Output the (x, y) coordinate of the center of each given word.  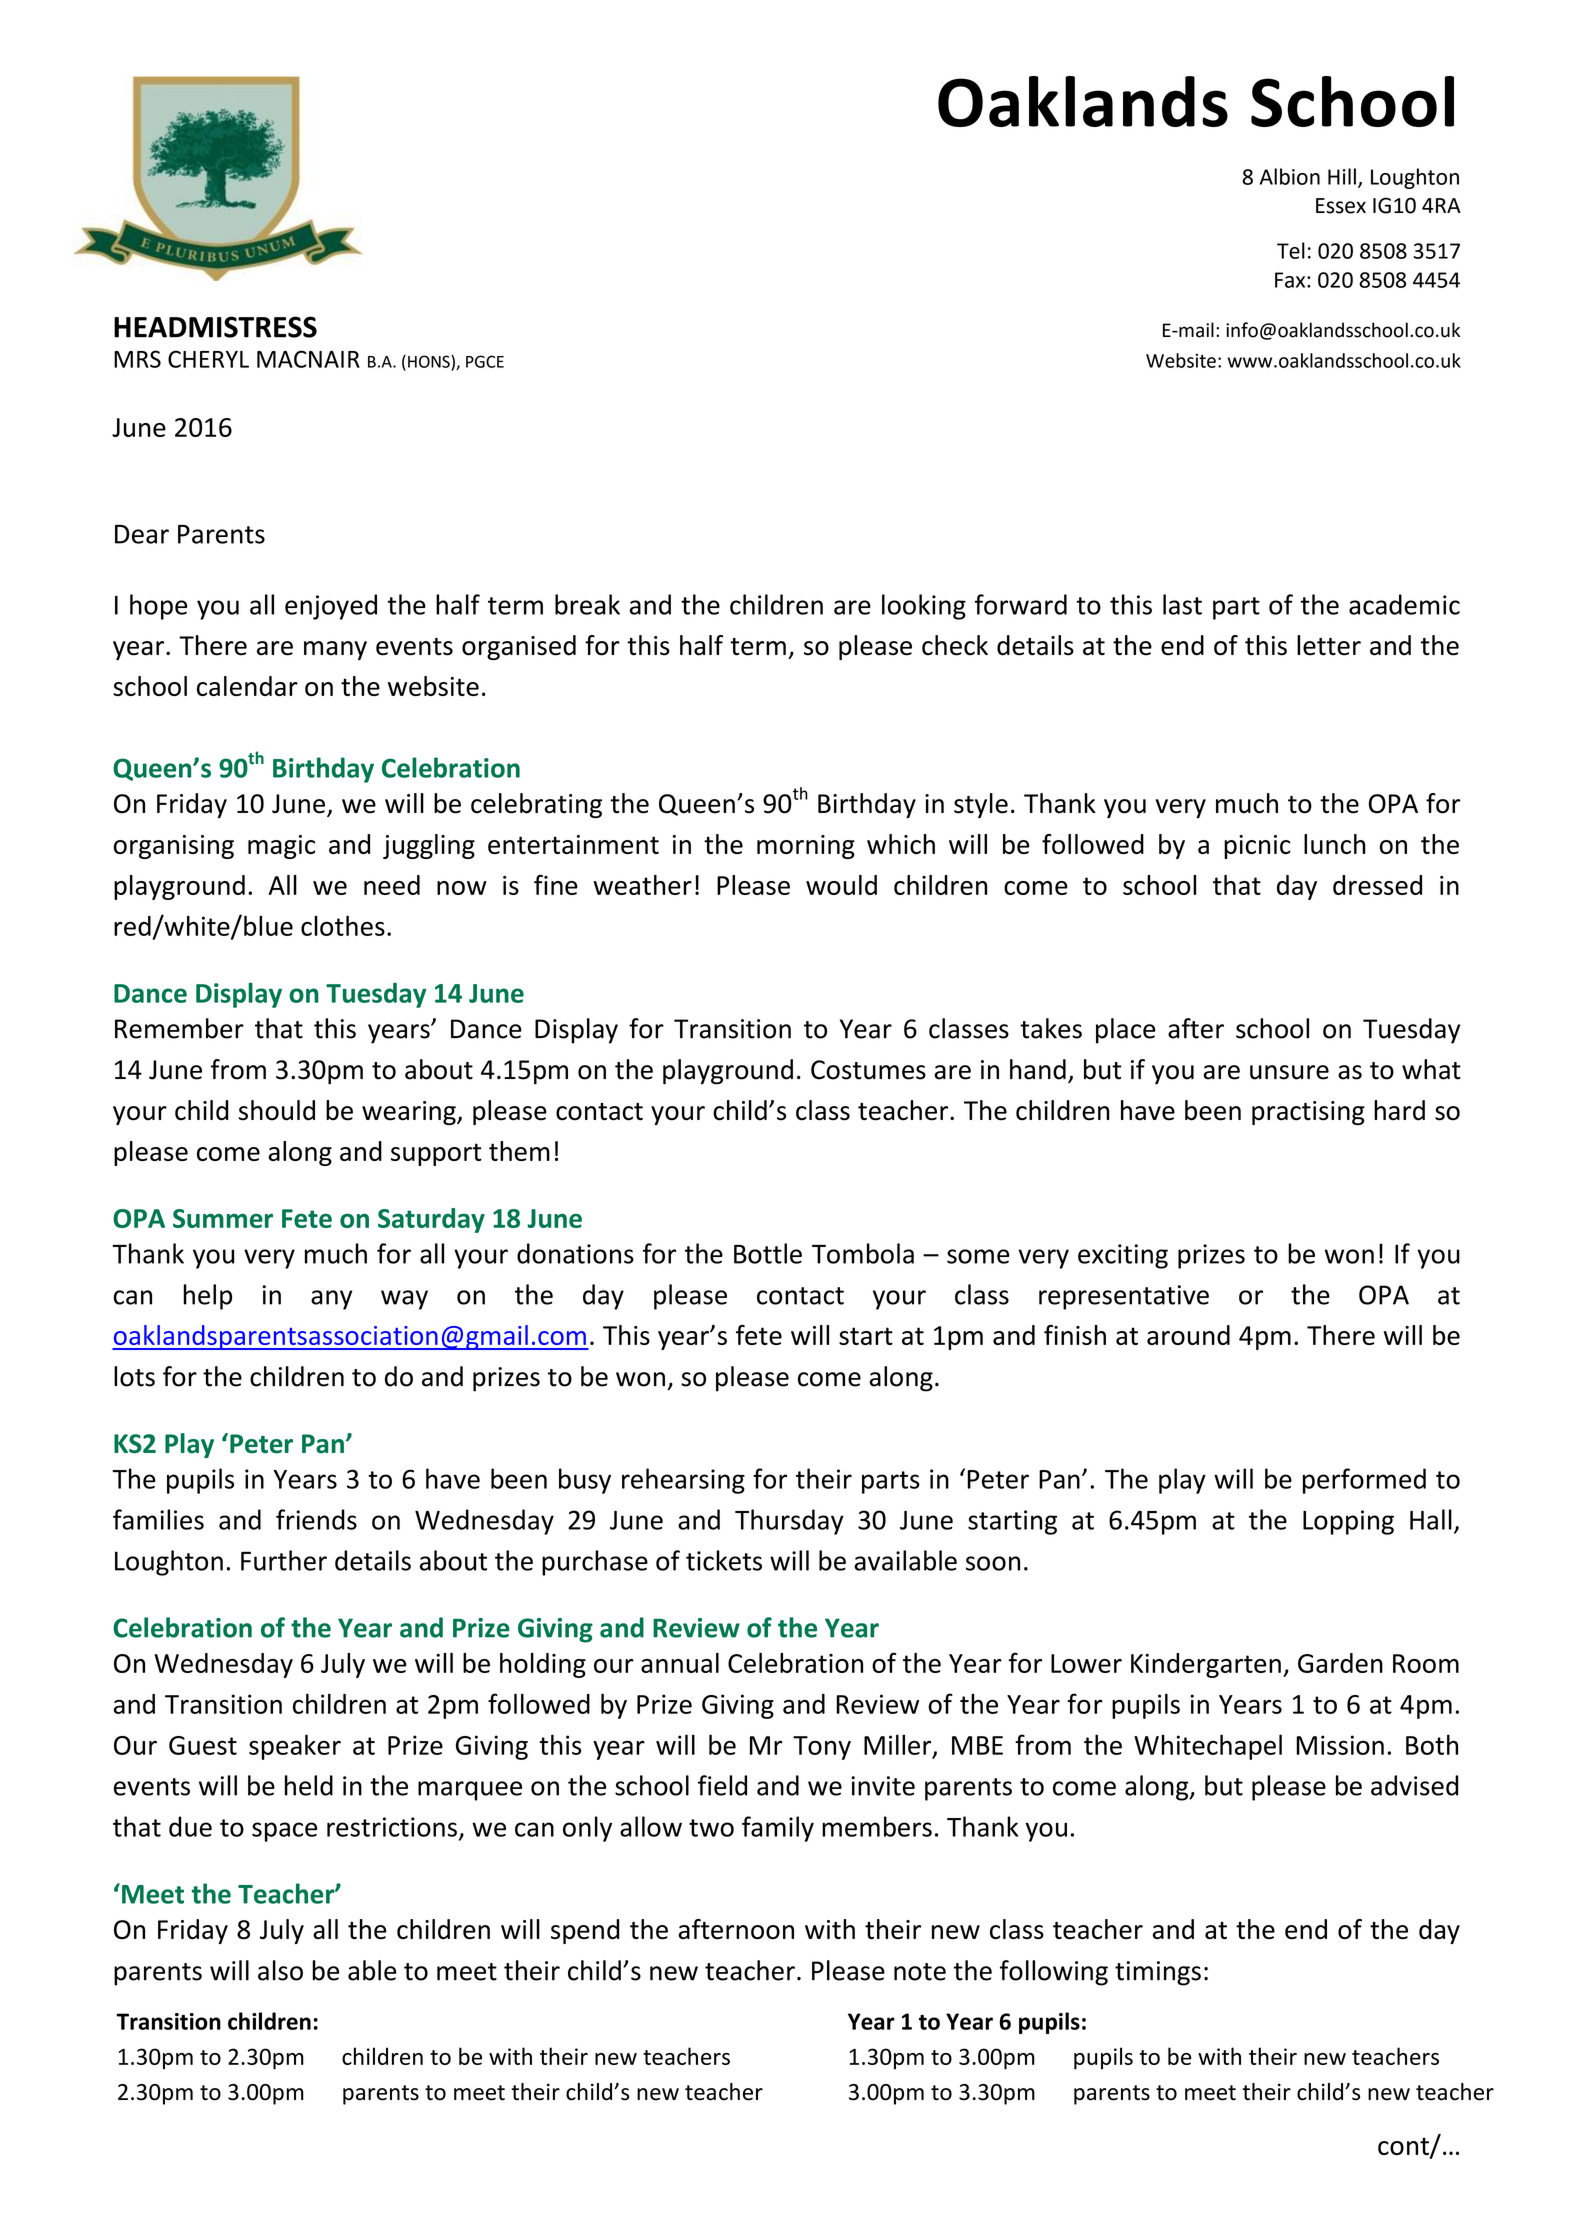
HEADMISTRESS (215, 327)
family (778, 1829)
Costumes (868, 1070)
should (277, 1110)
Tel (1291, 250)
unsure (1289, 1072)
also (280, 1970)
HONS (430, 361)
